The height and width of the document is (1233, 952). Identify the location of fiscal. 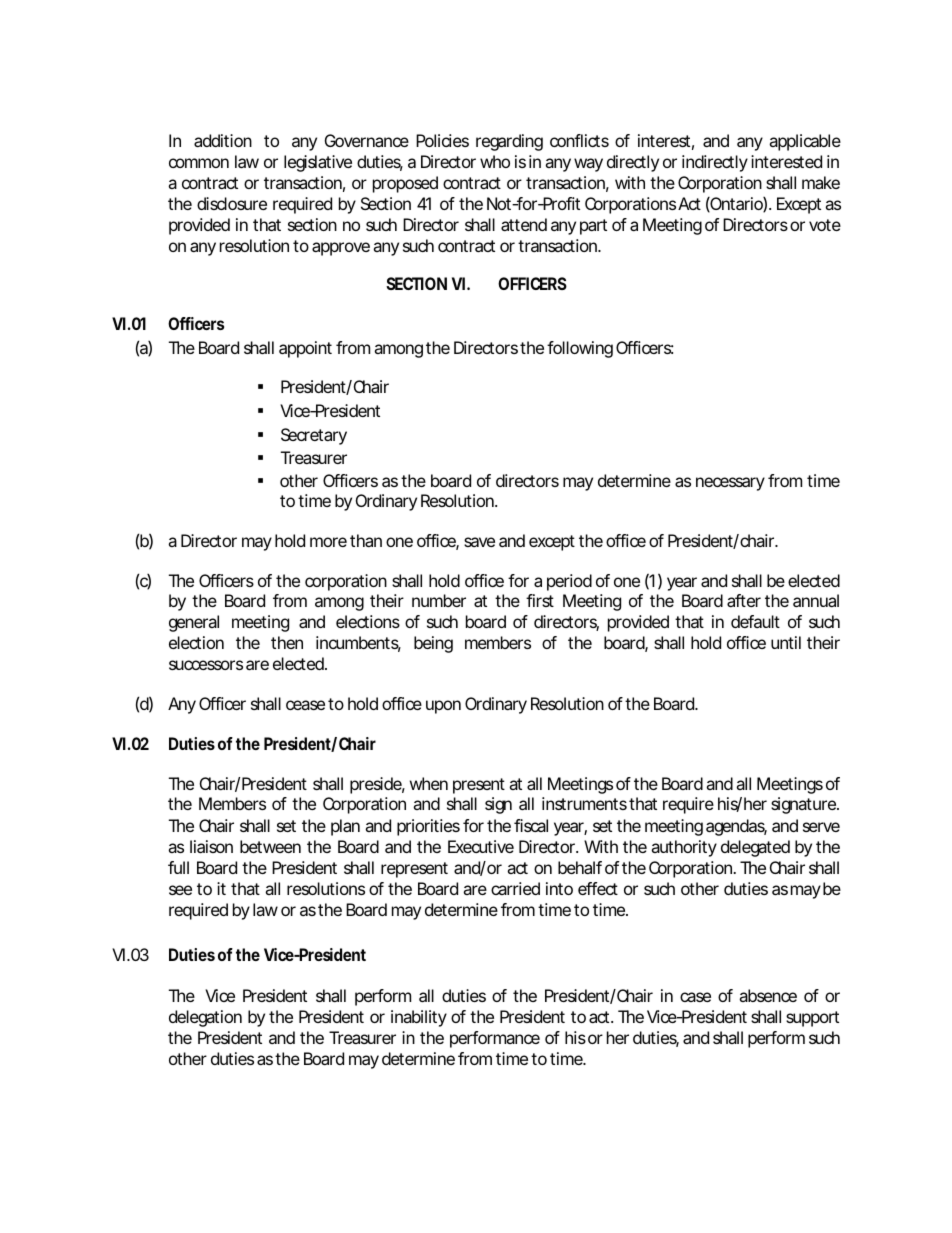
(531, 825).
